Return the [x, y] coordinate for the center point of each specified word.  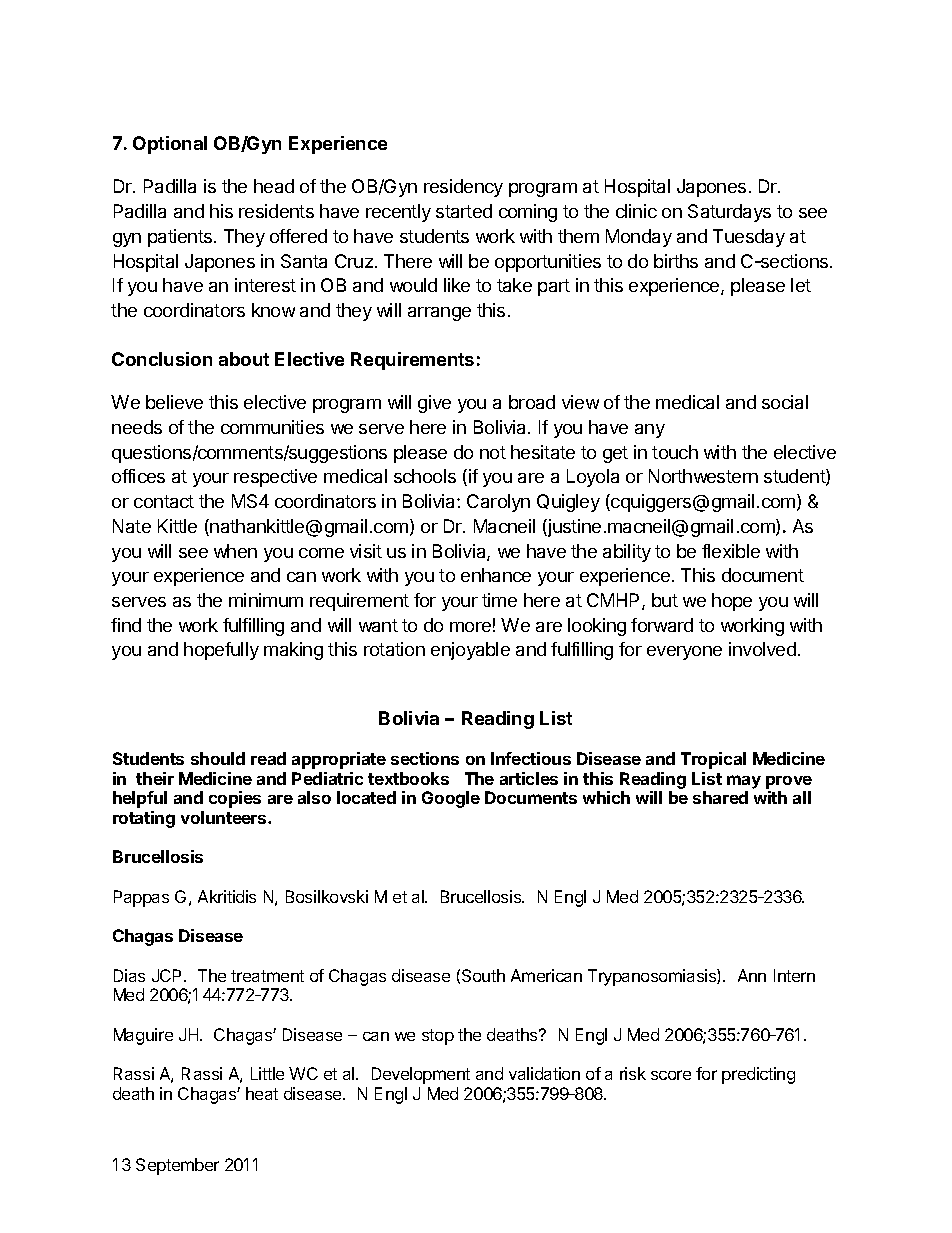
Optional [170, 145]
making [293, 651]
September [177, 1166]
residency [463, 188]
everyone [684, 653]
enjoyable [470, 651]
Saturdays [729, 213]
